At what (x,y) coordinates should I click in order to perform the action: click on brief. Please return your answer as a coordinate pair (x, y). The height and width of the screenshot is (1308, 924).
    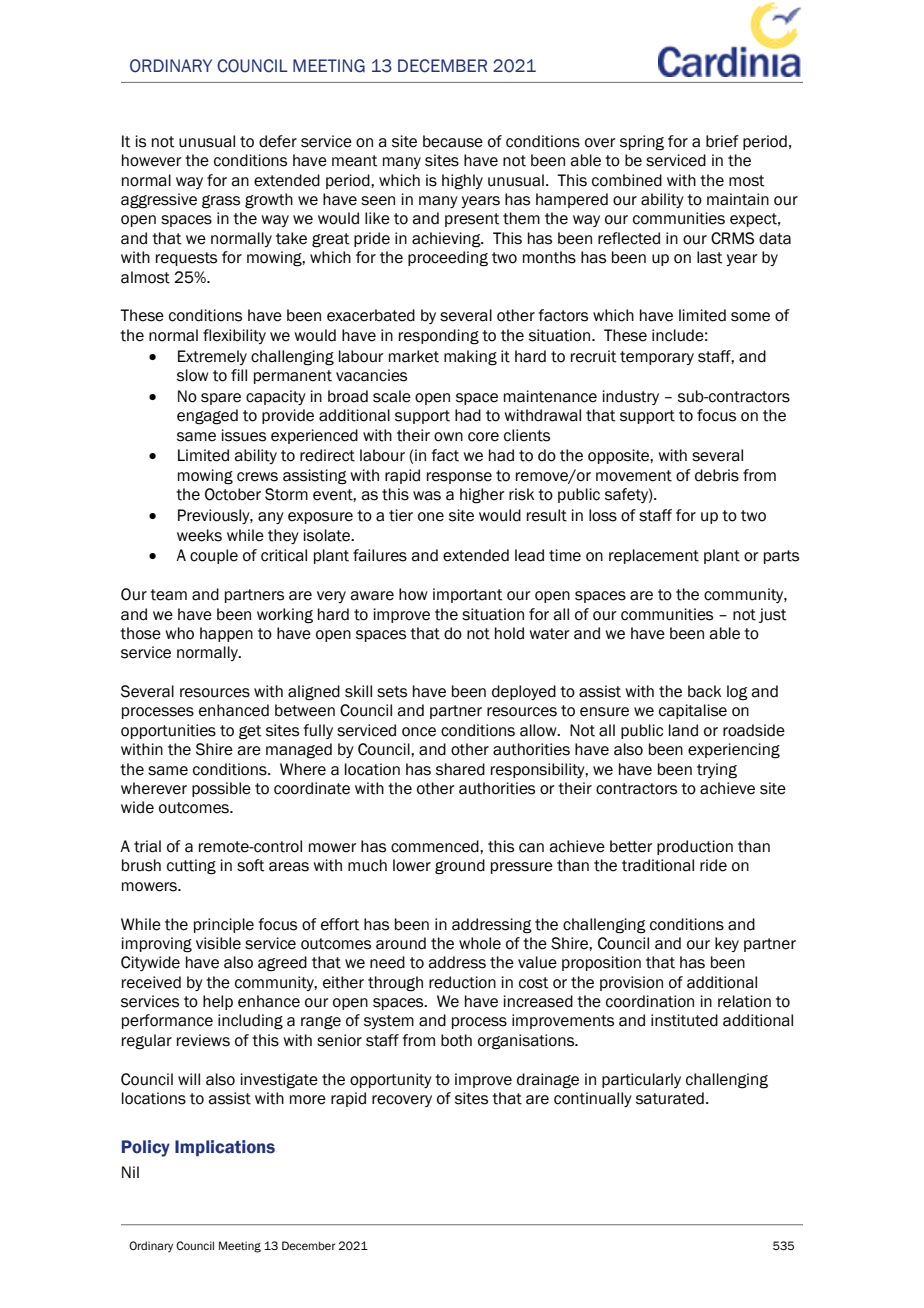
    Looking at the image, I should click on (722, 141).
